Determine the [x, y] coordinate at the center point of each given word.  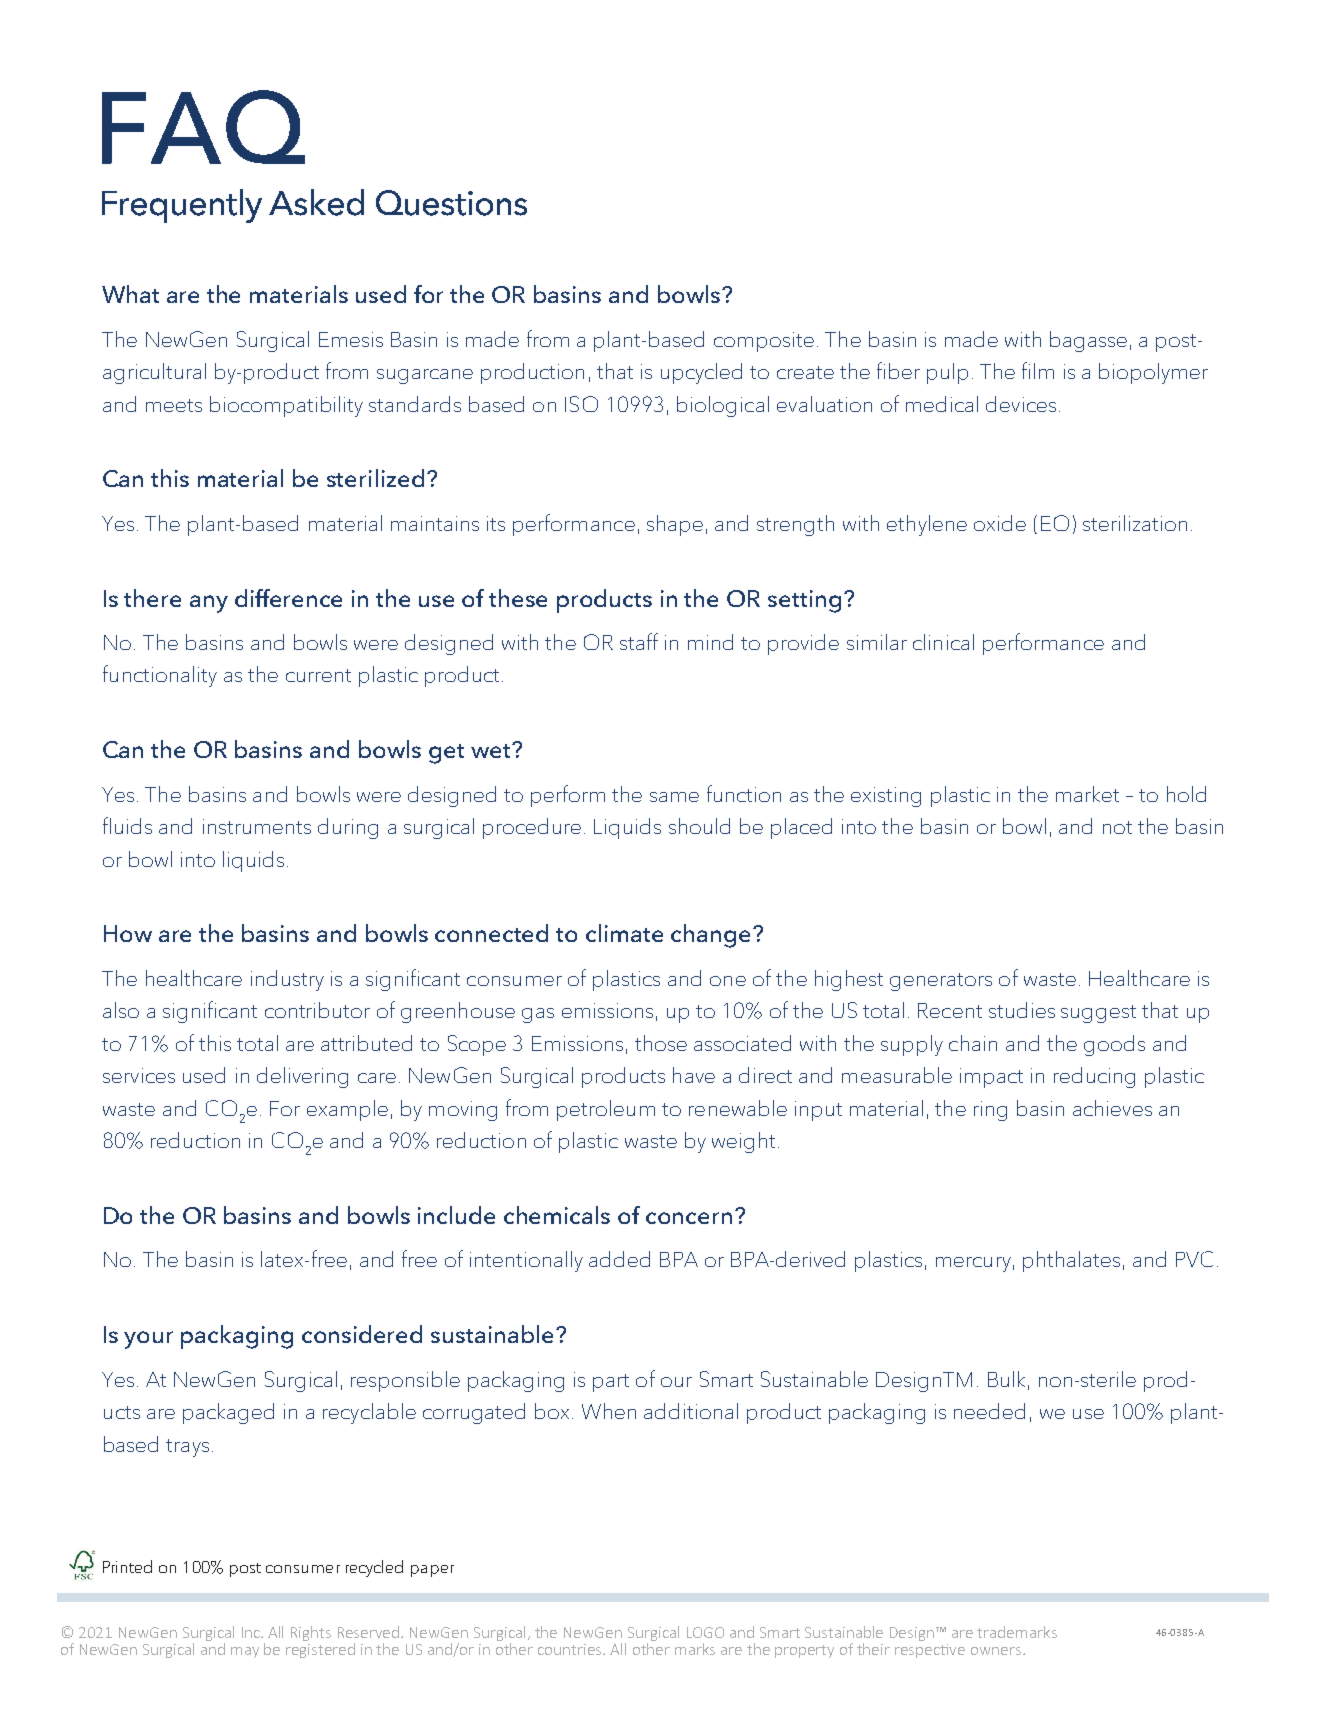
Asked [316, 202]
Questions [451, 203]
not [1117, 827]
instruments [257, 826]
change [712, 936]
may [245, 1652]
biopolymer [1153, 373]
